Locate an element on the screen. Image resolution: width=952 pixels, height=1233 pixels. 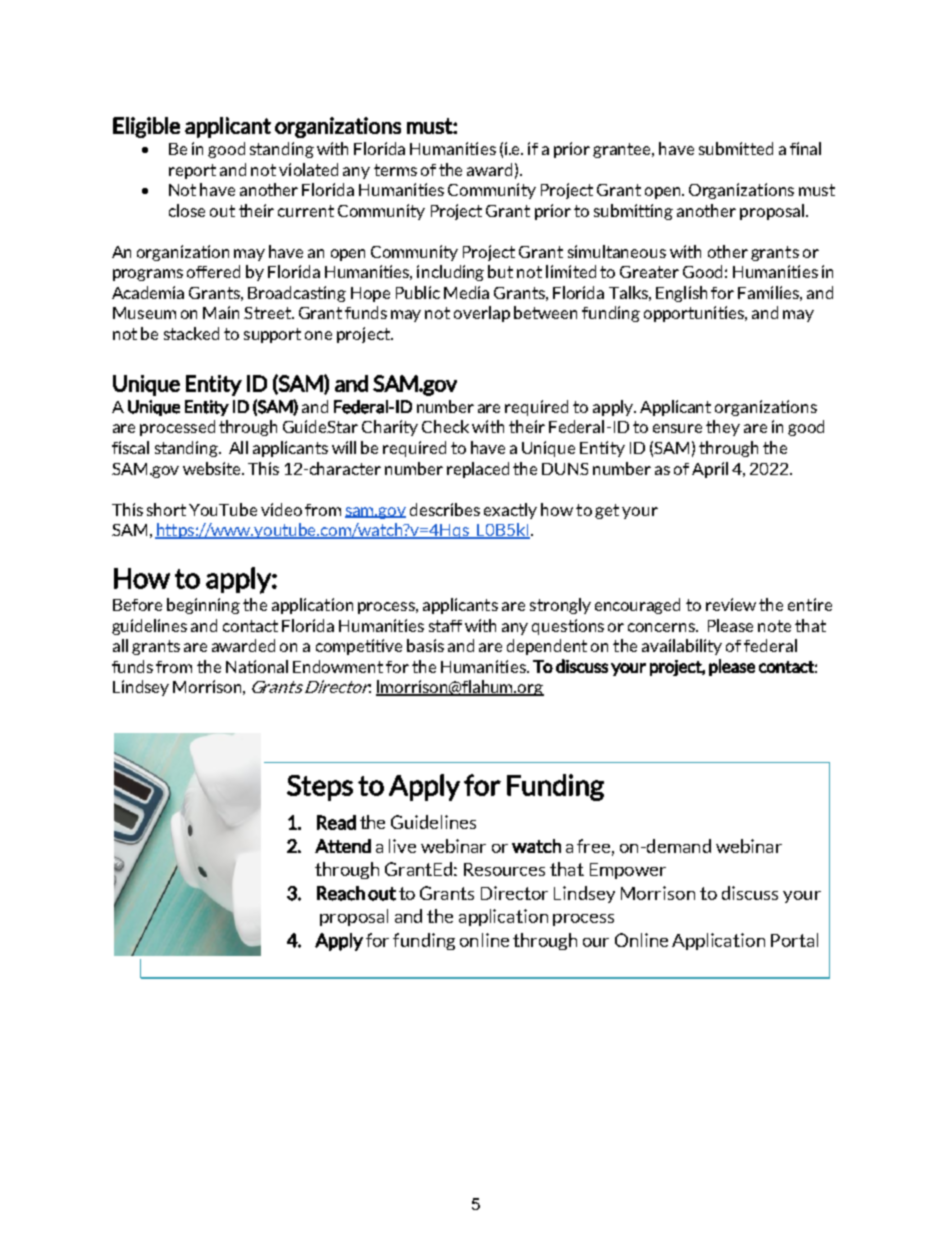
report is located at coordinates (192, 171).
